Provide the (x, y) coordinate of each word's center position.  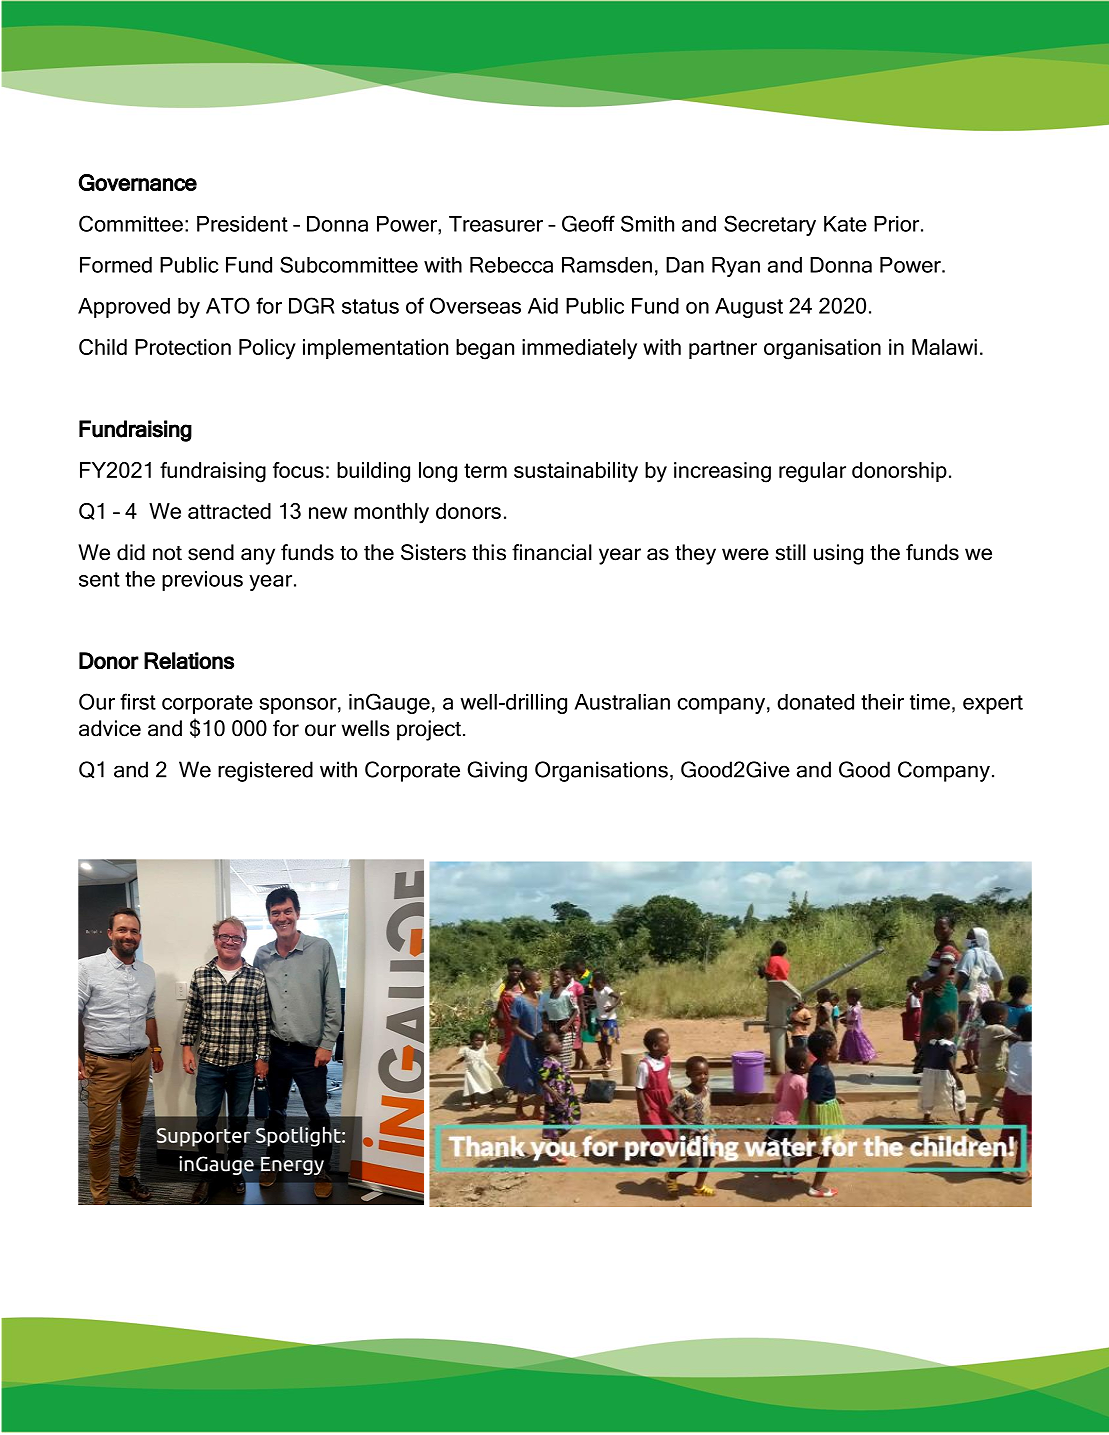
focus (298, 470)
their (882, 702)
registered (265, 771)
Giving (497, 771)
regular (812, 472)
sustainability (576, 472)
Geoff (588, 223)
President (242, 224)
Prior (898, 224)
